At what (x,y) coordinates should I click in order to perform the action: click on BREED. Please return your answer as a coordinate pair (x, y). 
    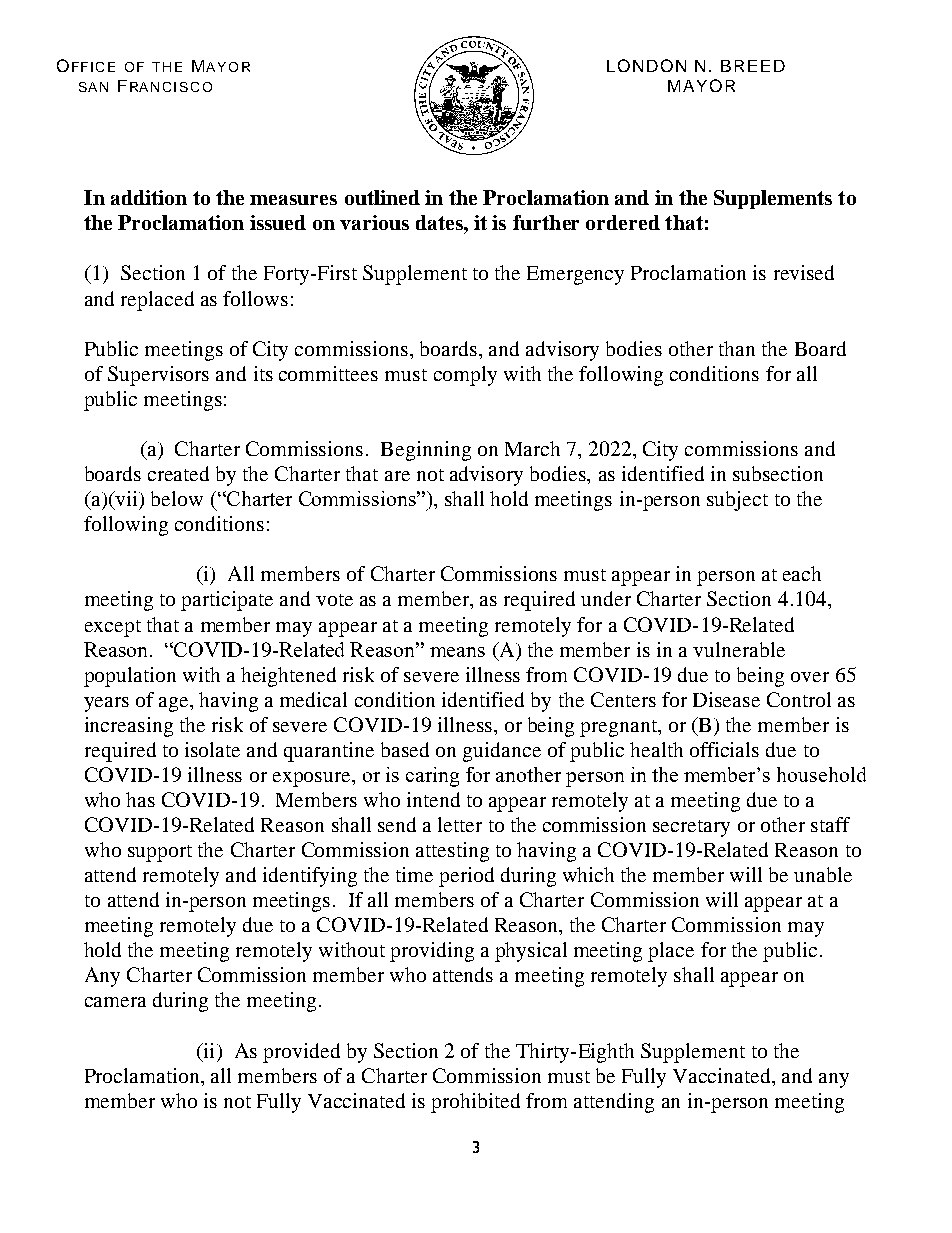
    Looking at the image, I should click on (753, 66).
